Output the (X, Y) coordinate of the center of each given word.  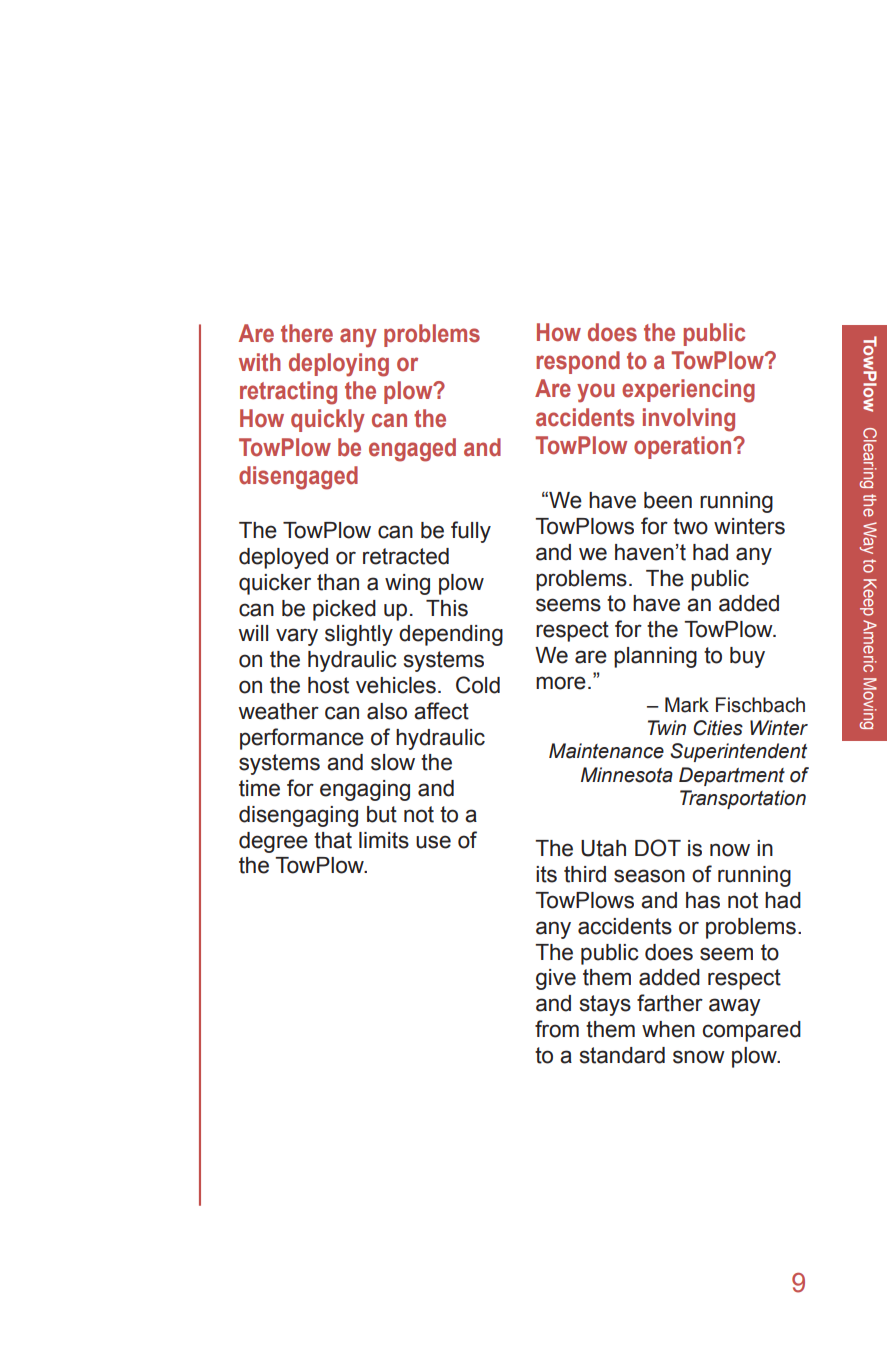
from (557, 1029)
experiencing (688, 391)
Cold (478, 685)
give (556, 979)
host (328, 685)
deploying (339, 365)
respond (578, 362)
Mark (687, 705)
